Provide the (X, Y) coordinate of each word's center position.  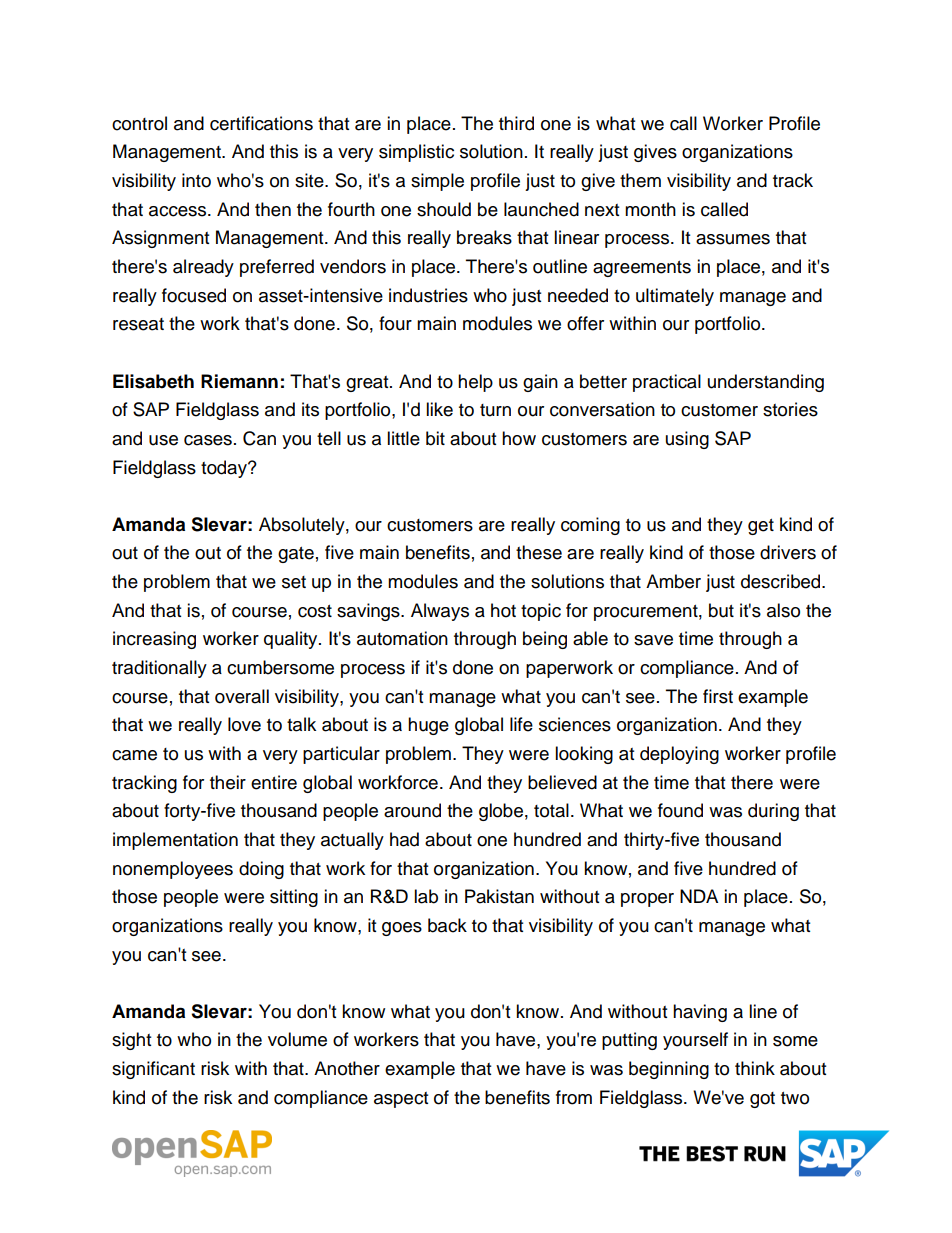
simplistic (416, 153)
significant (153, 1070)
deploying (679, 755)
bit (435, 438)
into (196, 180)
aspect (401, 1100)
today (225, 469)
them (640, 180)
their (228, 782)
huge (428, 726)
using (687, 440)
